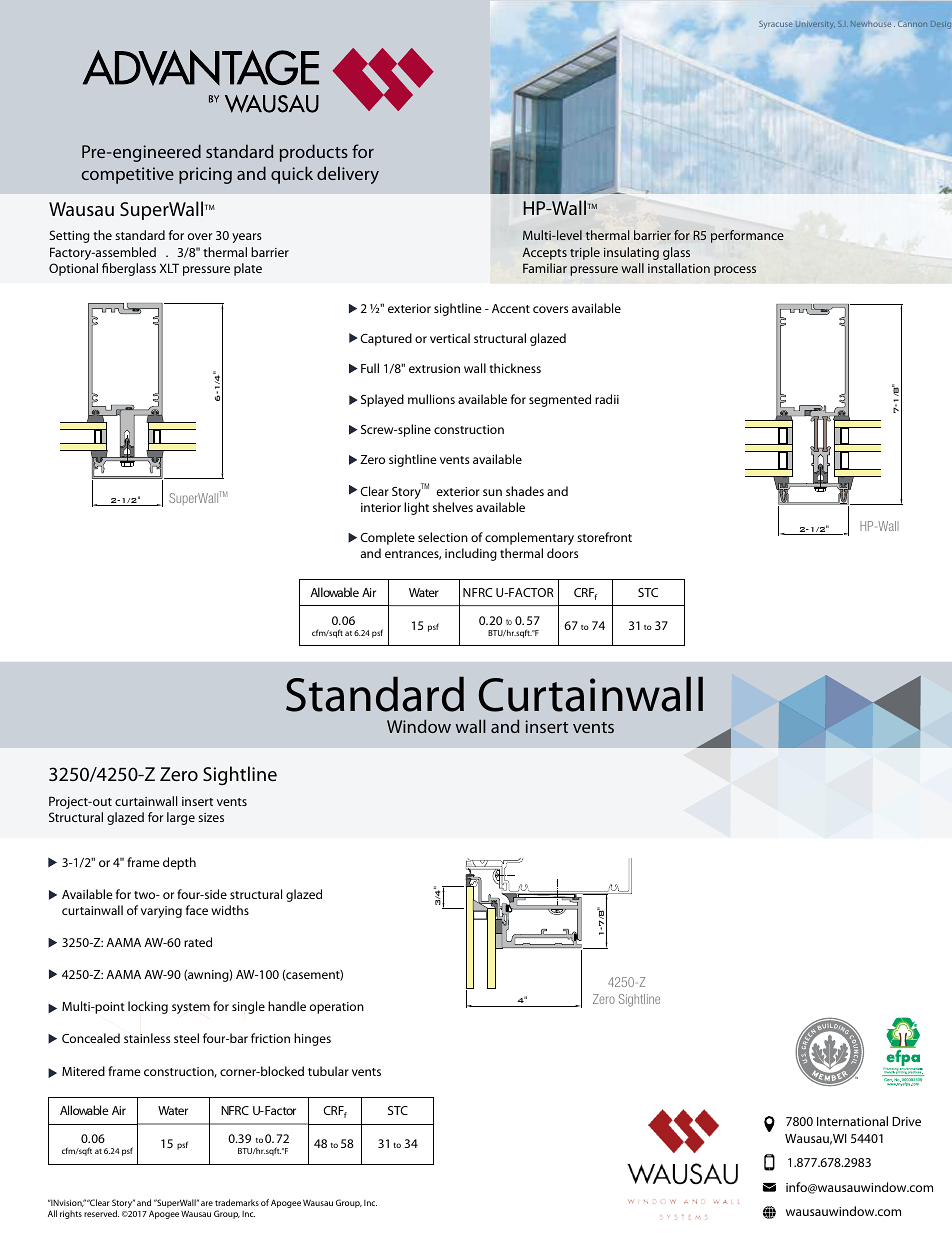 This screenshot has height=1233, width=952. Describe the element at coordinates (815, 25) in the screenshot. I see `University` at that location.
